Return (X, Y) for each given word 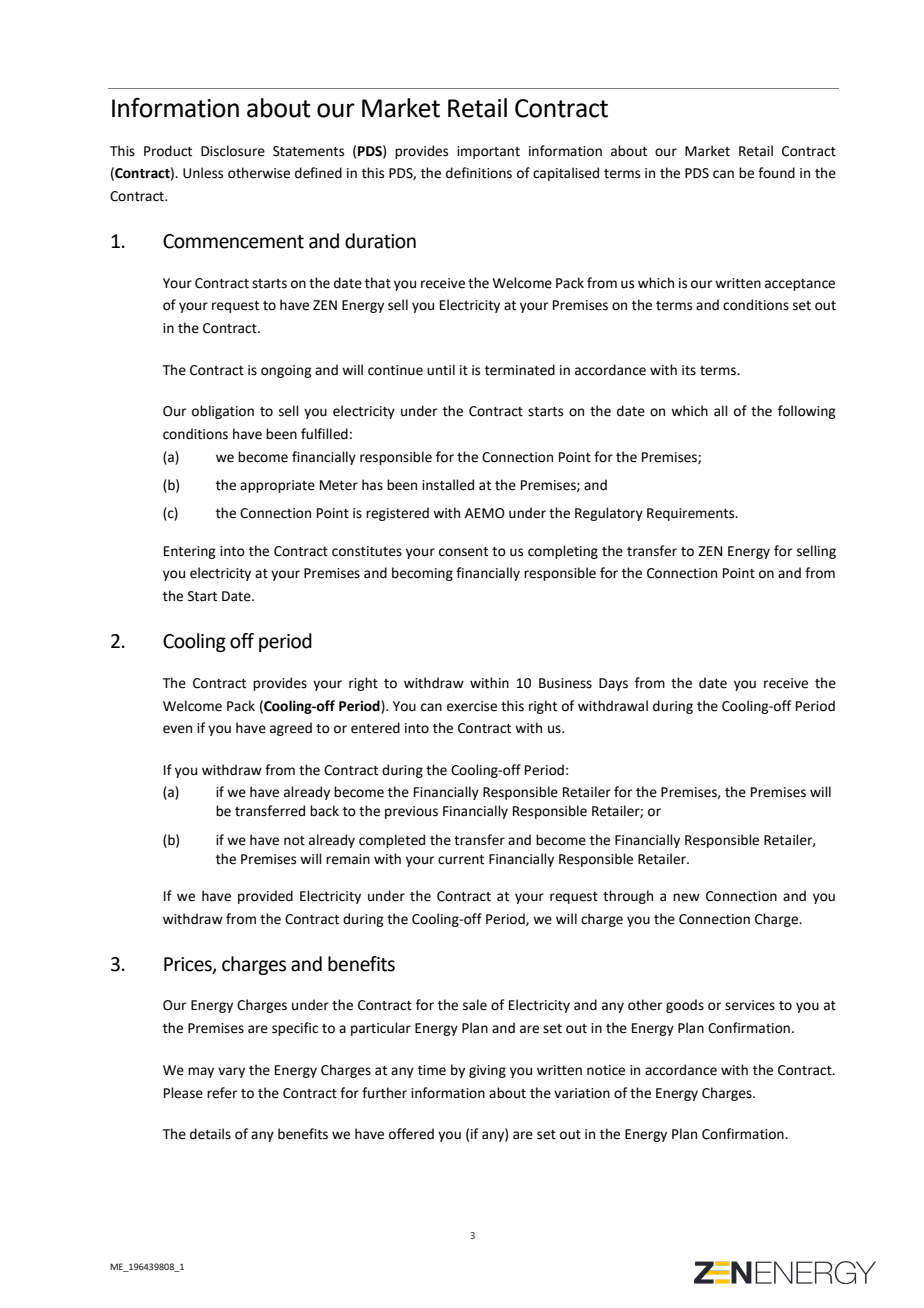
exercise (472, 706)
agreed (291, 729)
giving (487, 1071)
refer (222, 1093)
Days (613, 684)
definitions (479, 173)
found (776, 173)
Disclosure (233, 151)
